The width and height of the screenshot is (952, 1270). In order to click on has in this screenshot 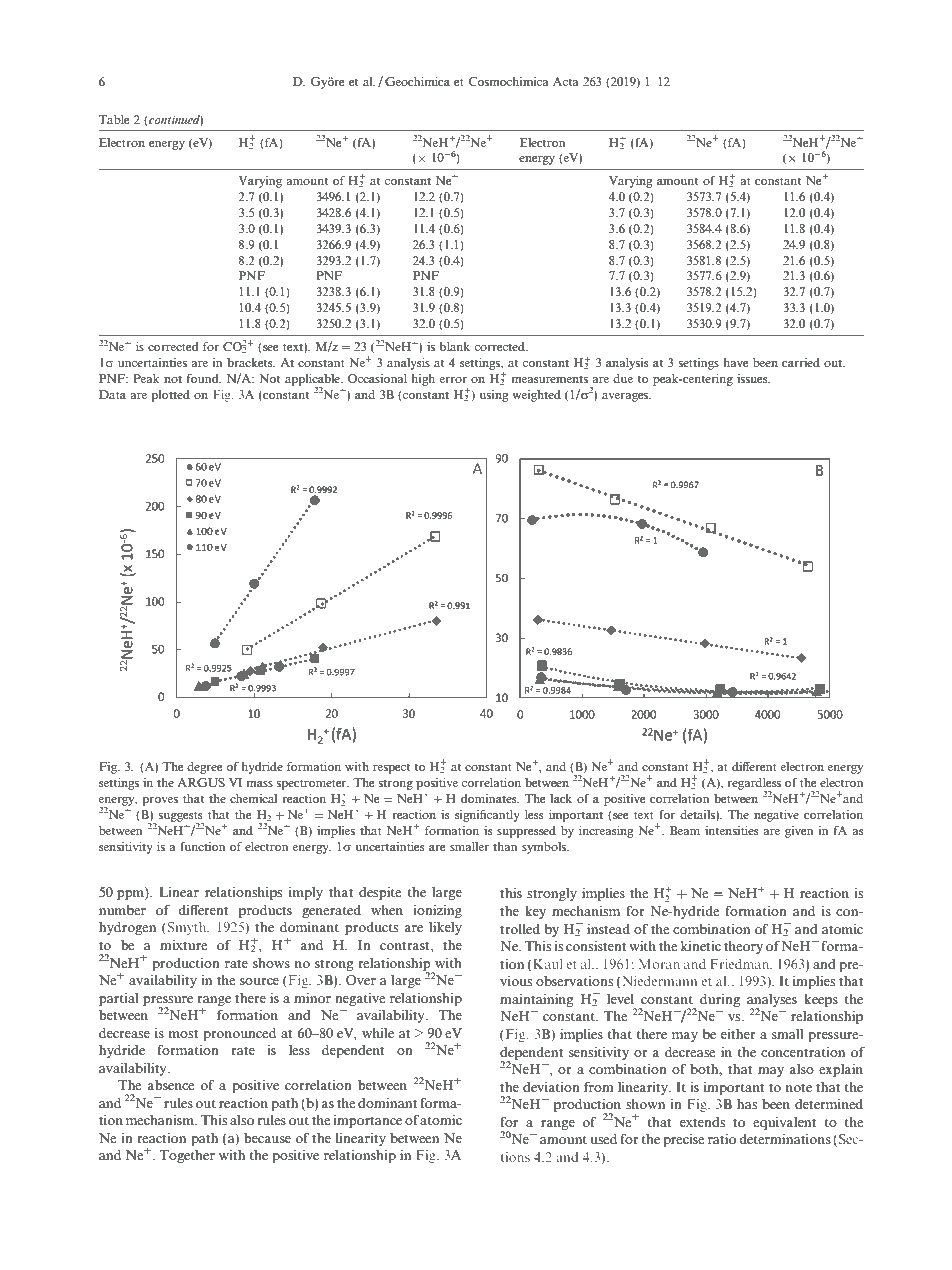, I will do `click(747, 1104)`.
